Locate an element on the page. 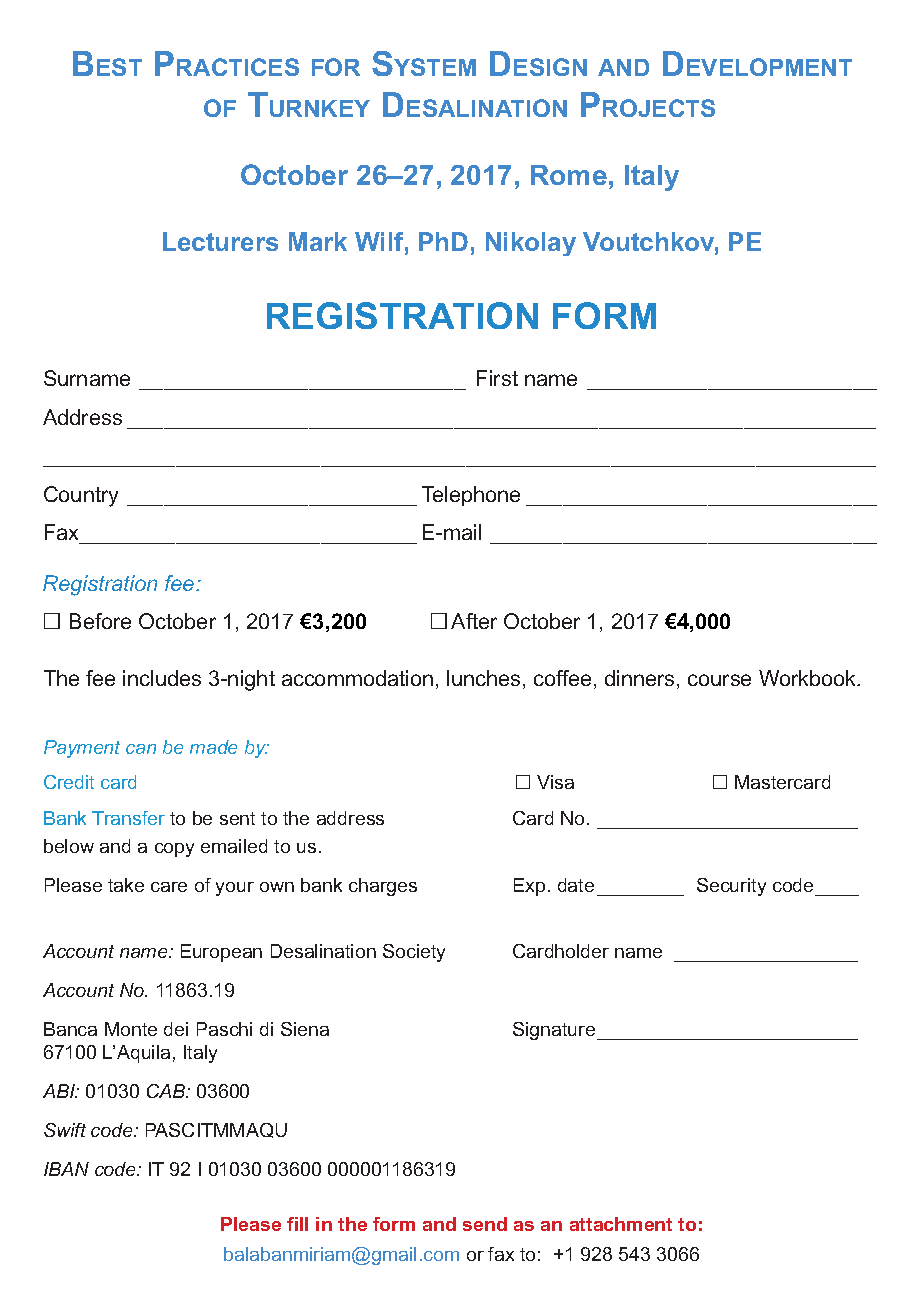  Nikolay is located at coordinates (531, 244).
